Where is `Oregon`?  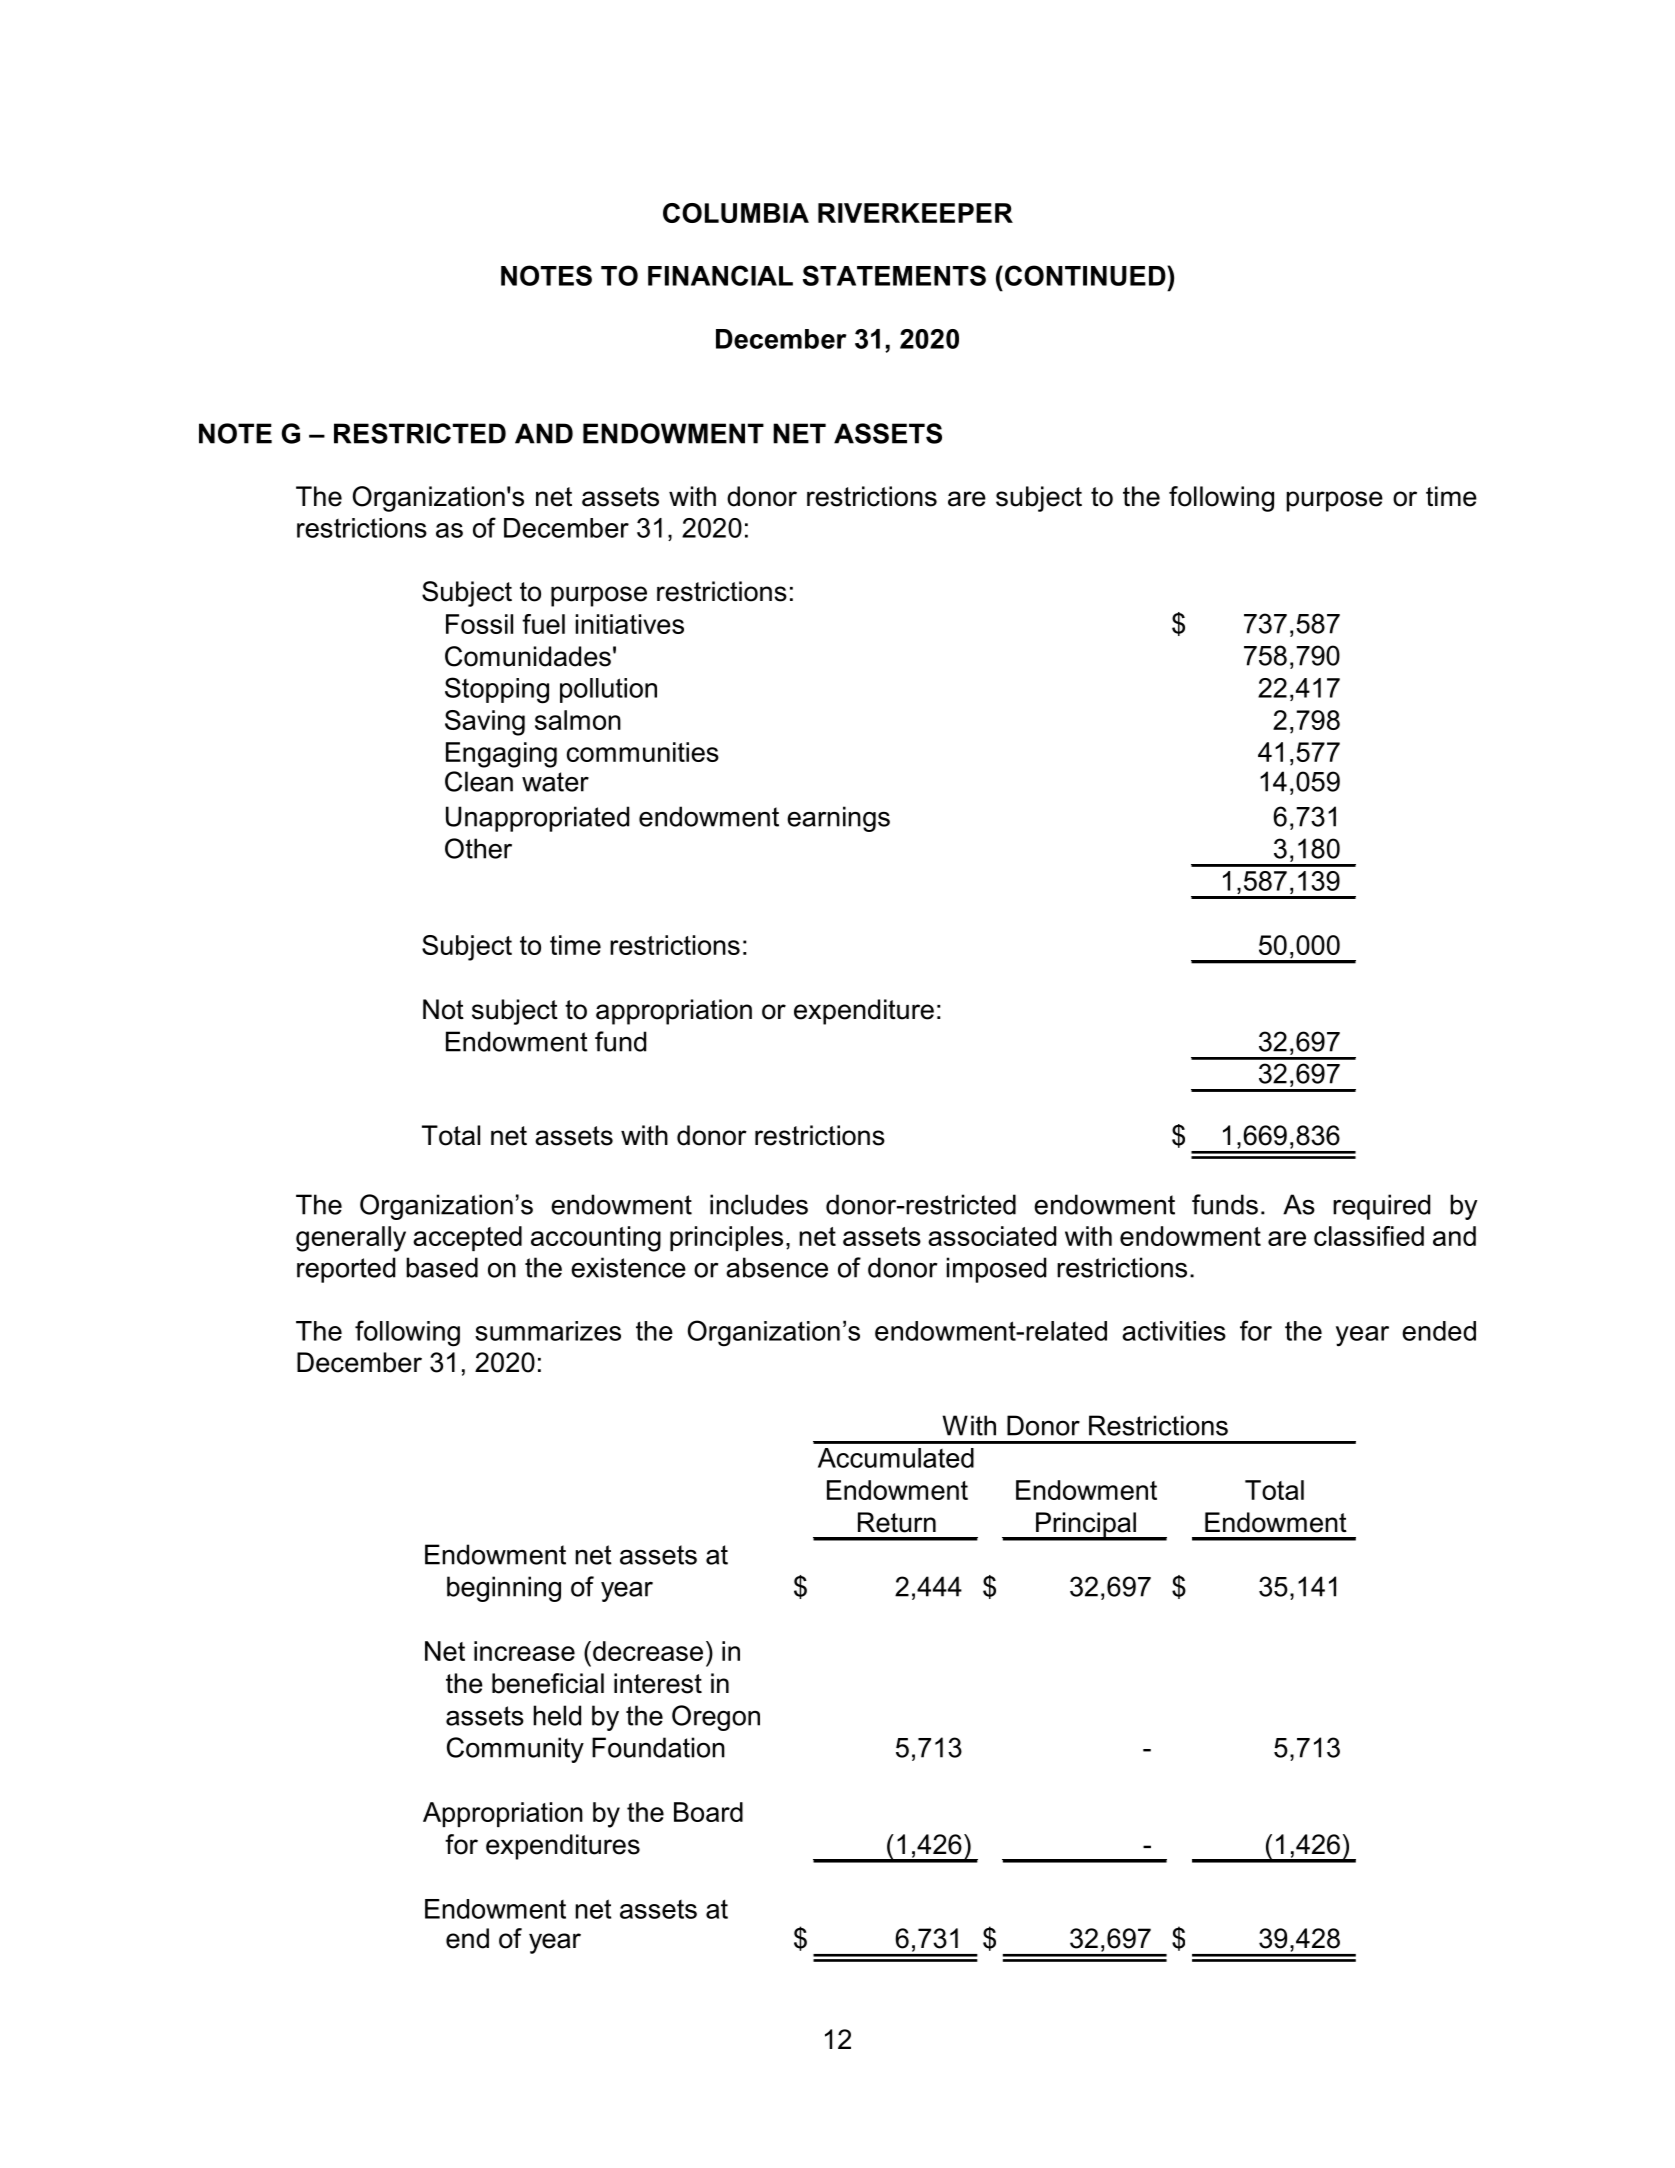 Oregon is located at coordinates (716, 1718).
